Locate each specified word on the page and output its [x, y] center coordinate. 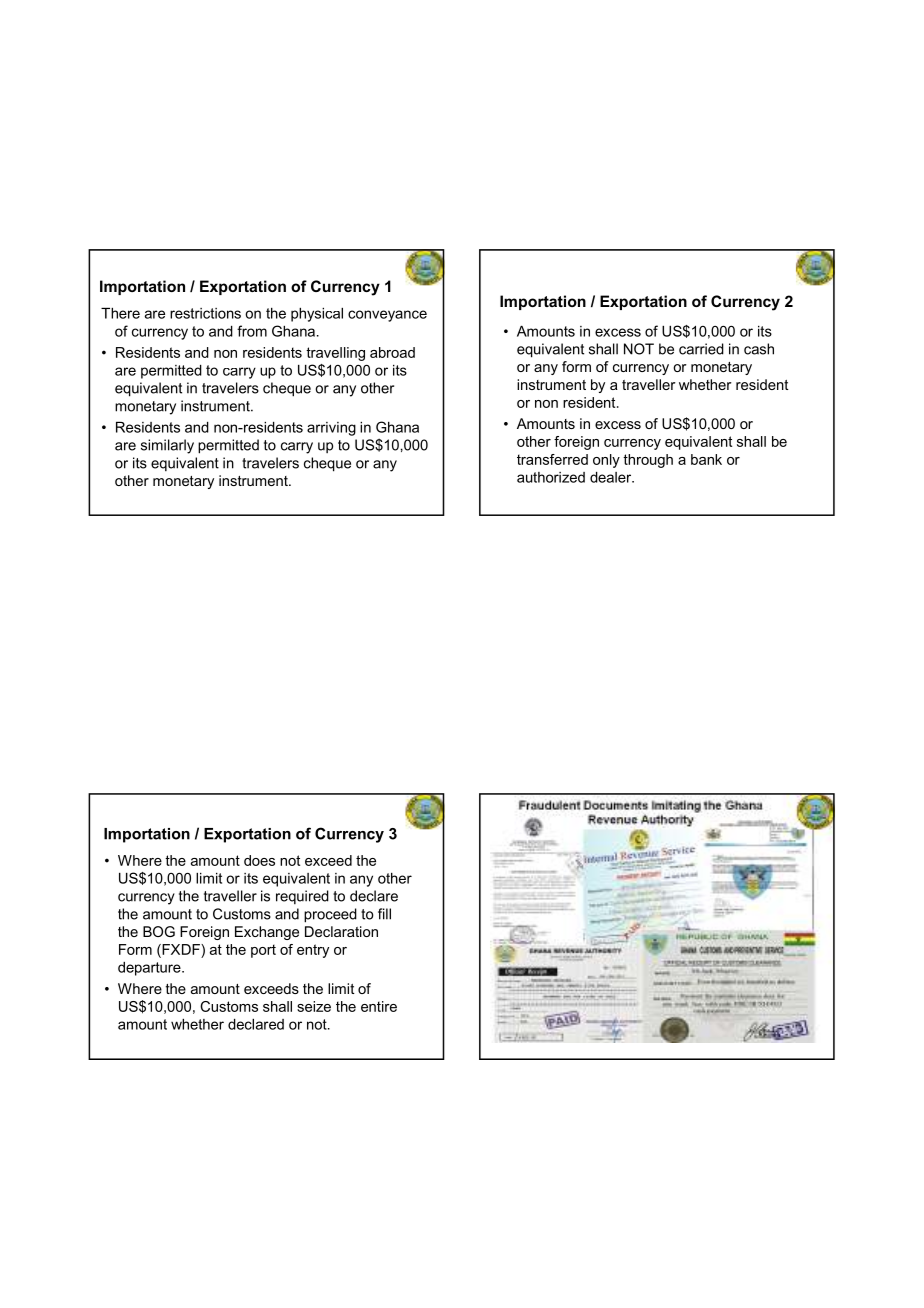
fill [384, 914]
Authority [667, 821]
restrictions [205, 313]
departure [150, 969]
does [259, 860]
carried [701, 349]
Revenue [613, 819]
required [302, 897]
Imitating [676, 806]
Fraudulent [550, 805]
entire [379, 1006]
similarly [167, 446]
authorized [551, 477]
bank [706, 459]
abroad [392, 352]
